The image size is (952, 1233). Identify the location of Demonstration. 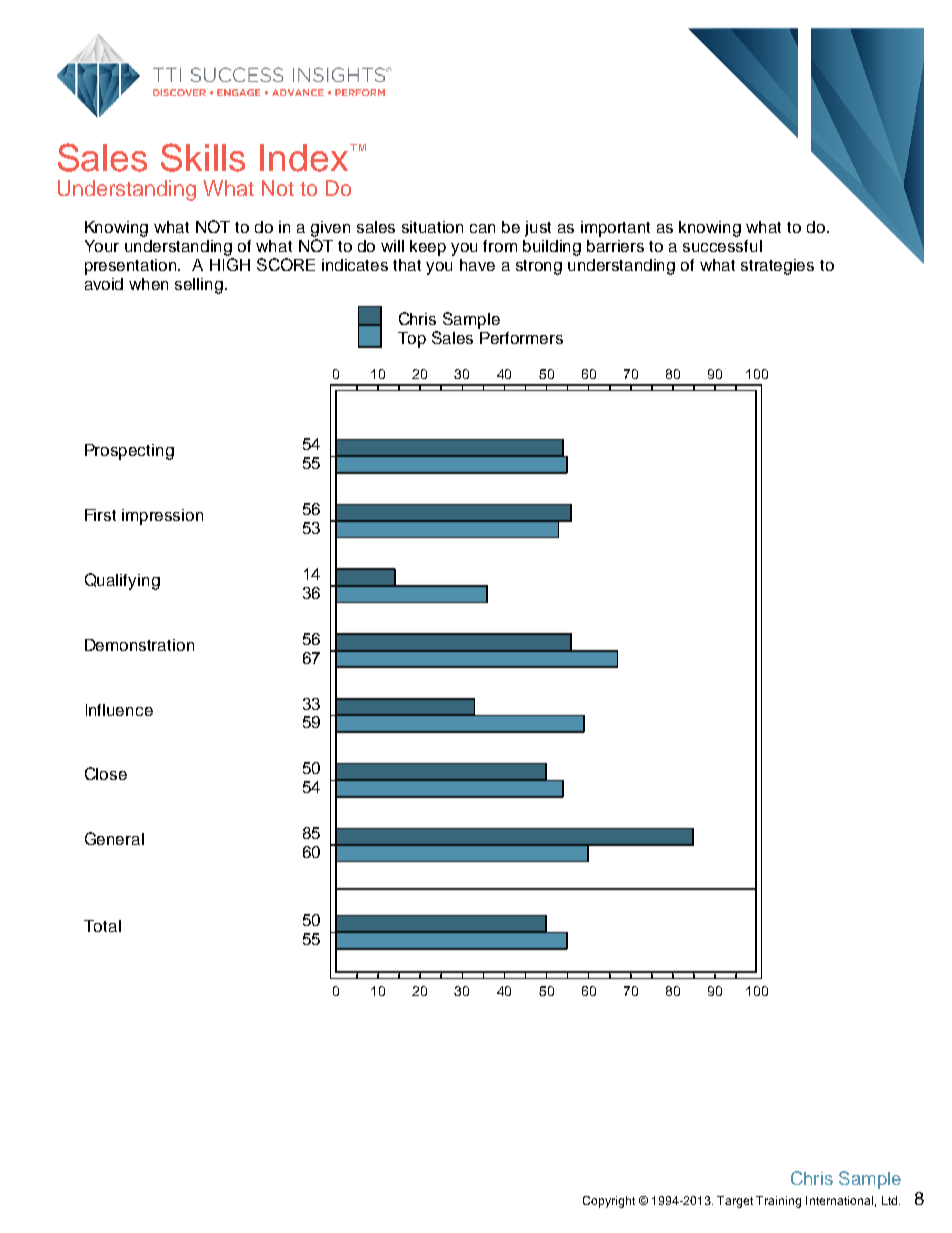
(139, 645).
